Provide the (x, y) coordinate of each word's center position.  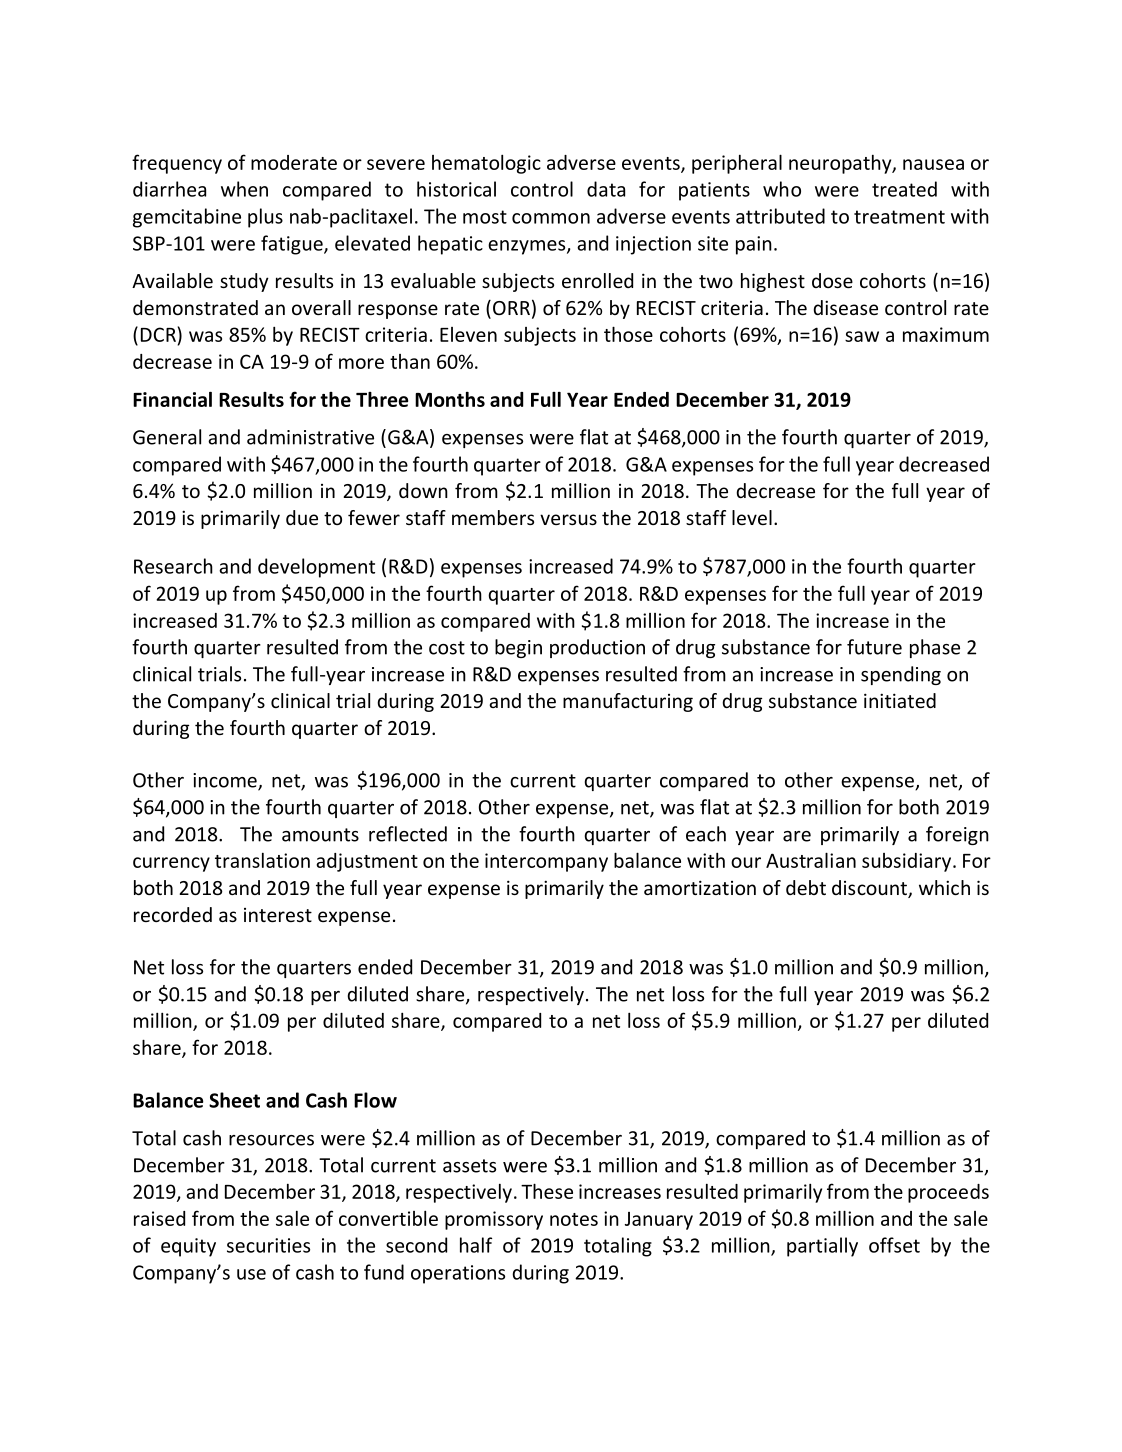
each (706, 834)
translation (262, 860)
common (551, 218)
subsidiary (908, 862)
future (874, 647)
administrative (310, 437)
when (244, 189)
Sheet (234, 1100)
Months (450, 399)
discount (870, 889)
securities (268, 1245)
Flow (375, 1100)
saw (862, 336)
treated (904, 189)
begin (518, 648)
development (316, 568)
